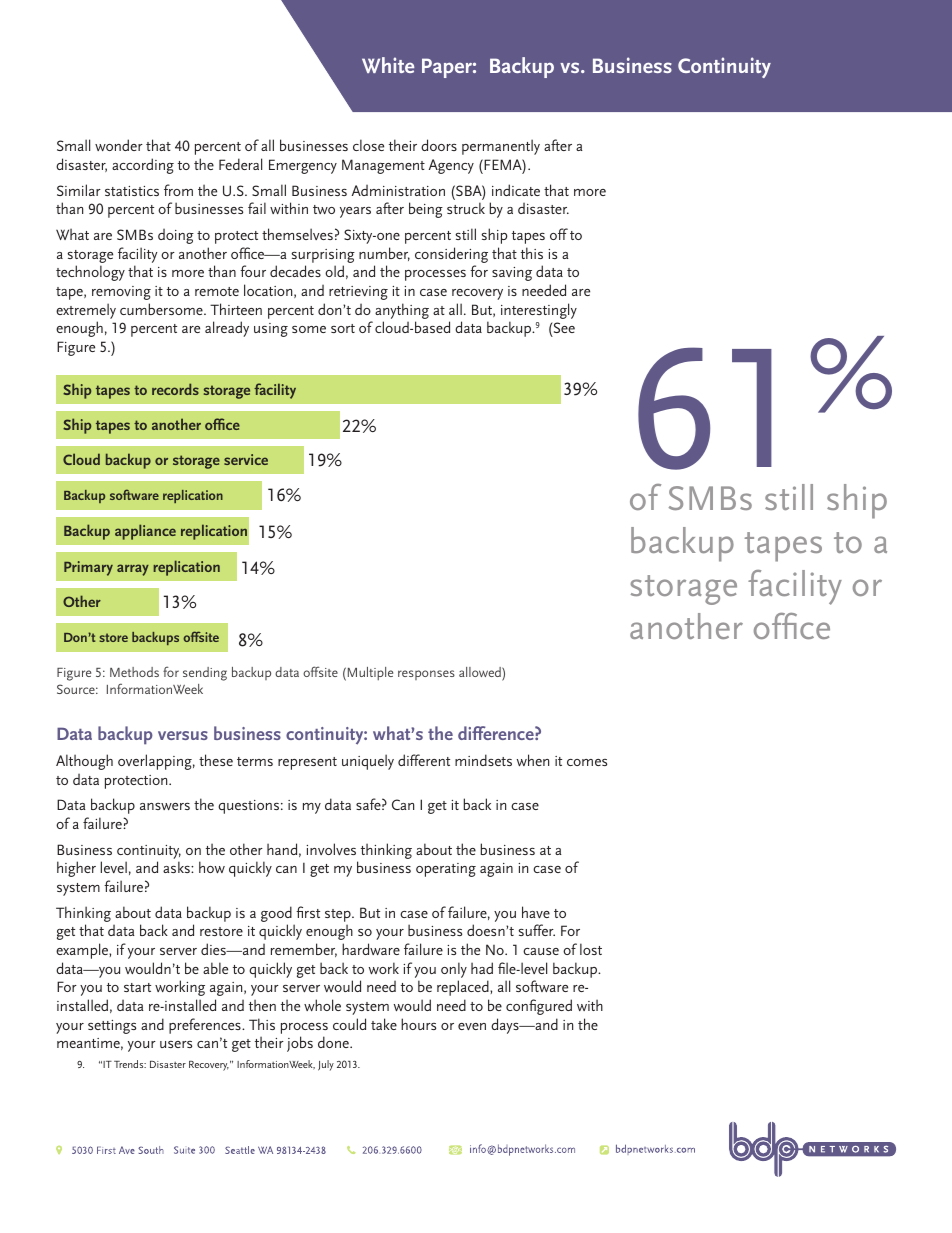 The image size is (952, 1233). What do you see at coordinates (246, 459) in the document?
I see `service` at bounding box center [246, 459].
